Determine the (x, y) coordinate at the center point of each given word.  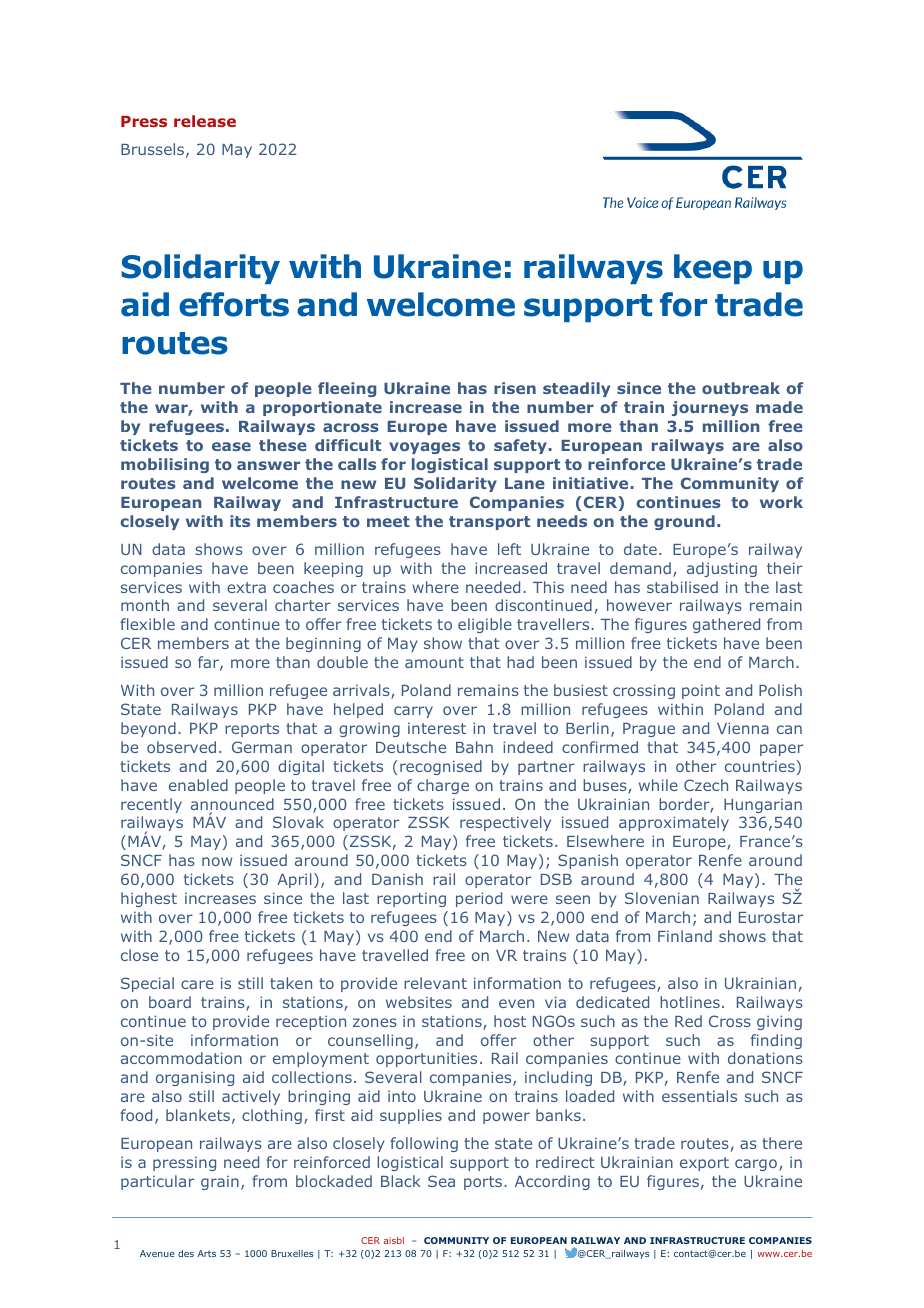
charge (443, 786)
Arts (207, 1253)
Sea (441, 1181)
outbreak (741, 388)
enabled (198, 785)
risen (515, 388)
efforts (234, 304)
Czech (706, 785)
